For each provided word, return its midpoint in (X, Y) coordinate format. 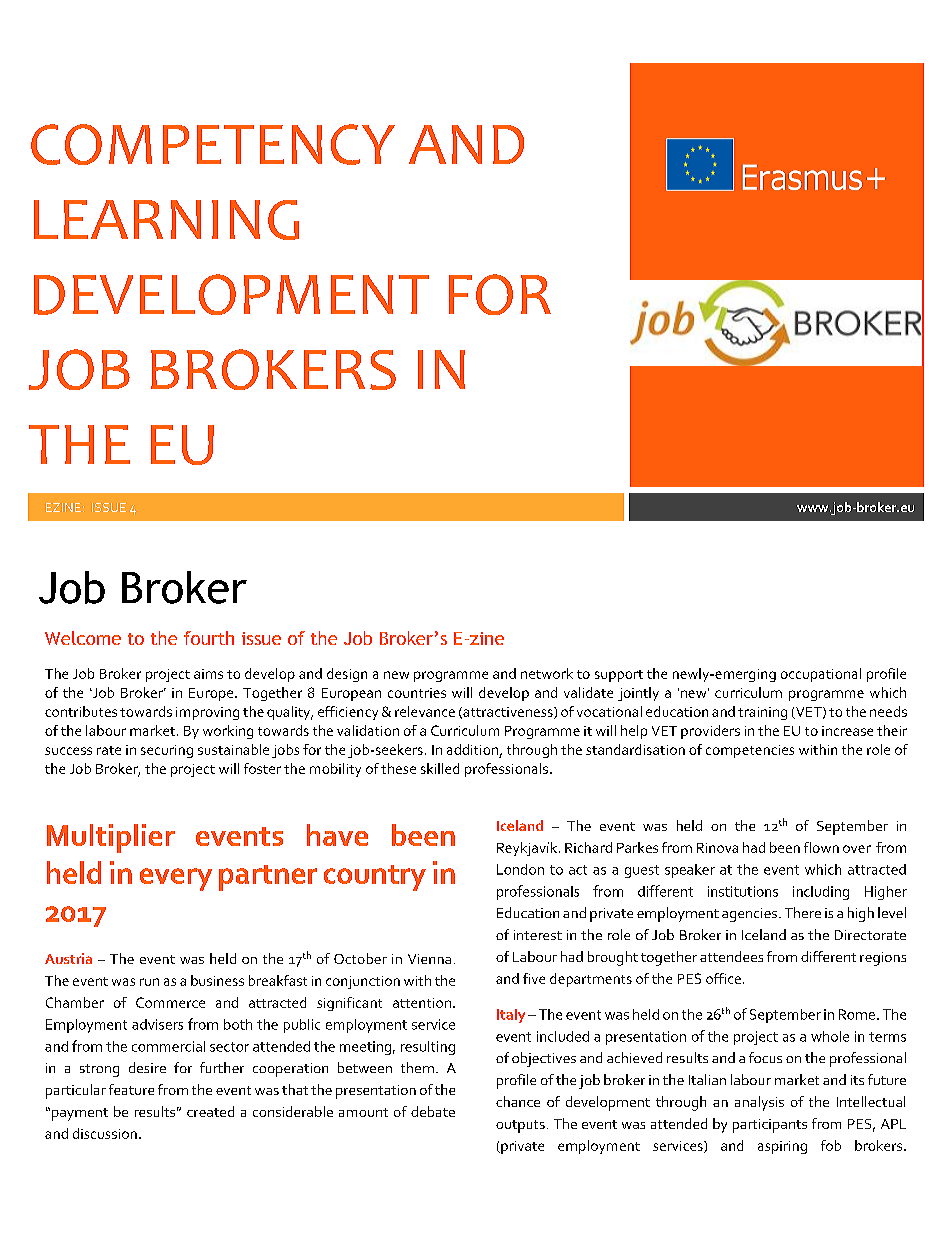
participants (770, 1126)
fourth (209, 638)
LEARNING (166, 220)
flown (821, 847)
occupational (821, 675)
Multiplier (111, 838)
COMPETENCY (213, 144)
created (210, 1111)
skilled (440, 768)
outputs (520, 1126)
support (619, 676)
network (547, 673)
